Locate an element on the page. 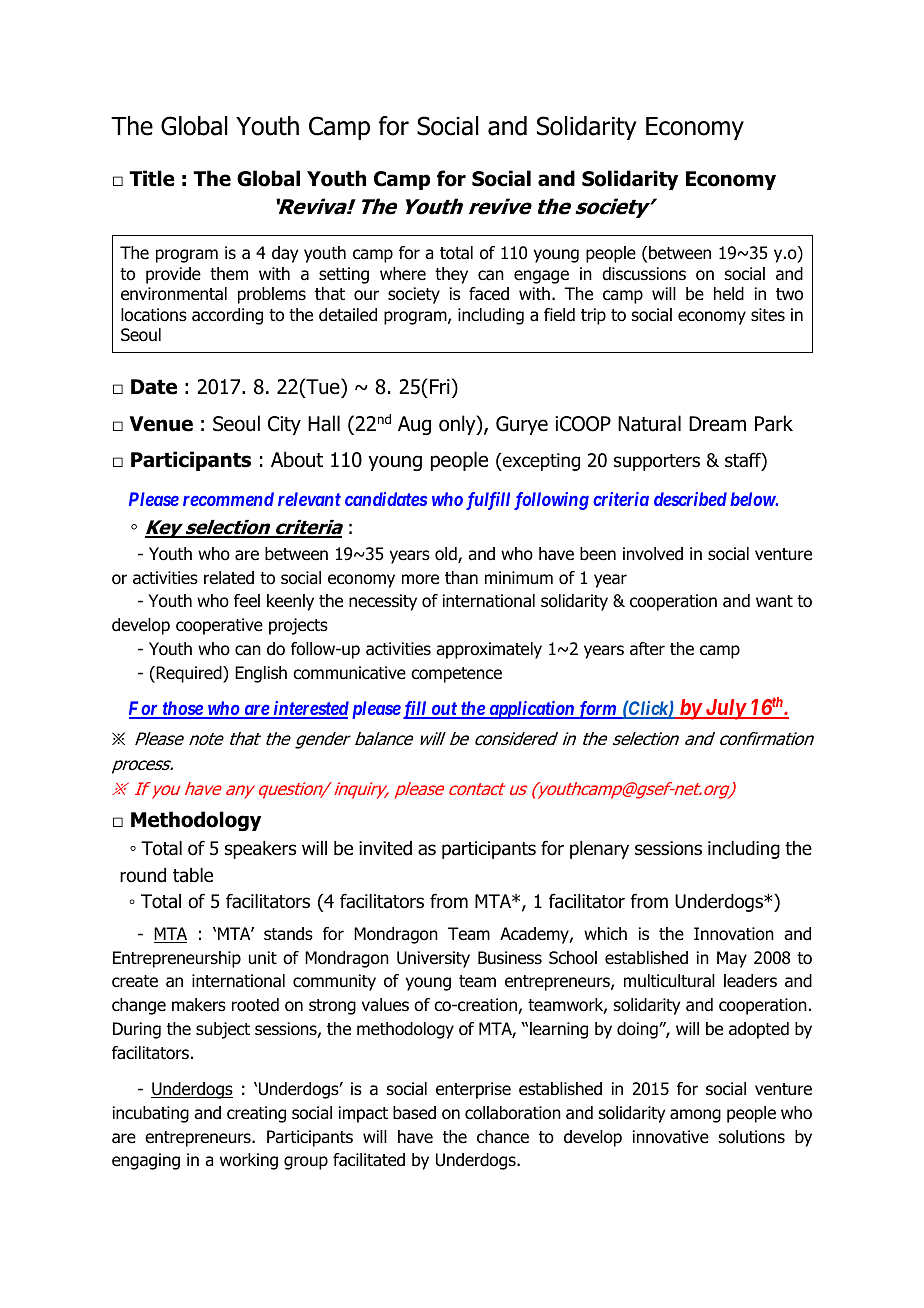 The width and height of the image is (924, 1308). Title is located at coordinates (152, 178).
